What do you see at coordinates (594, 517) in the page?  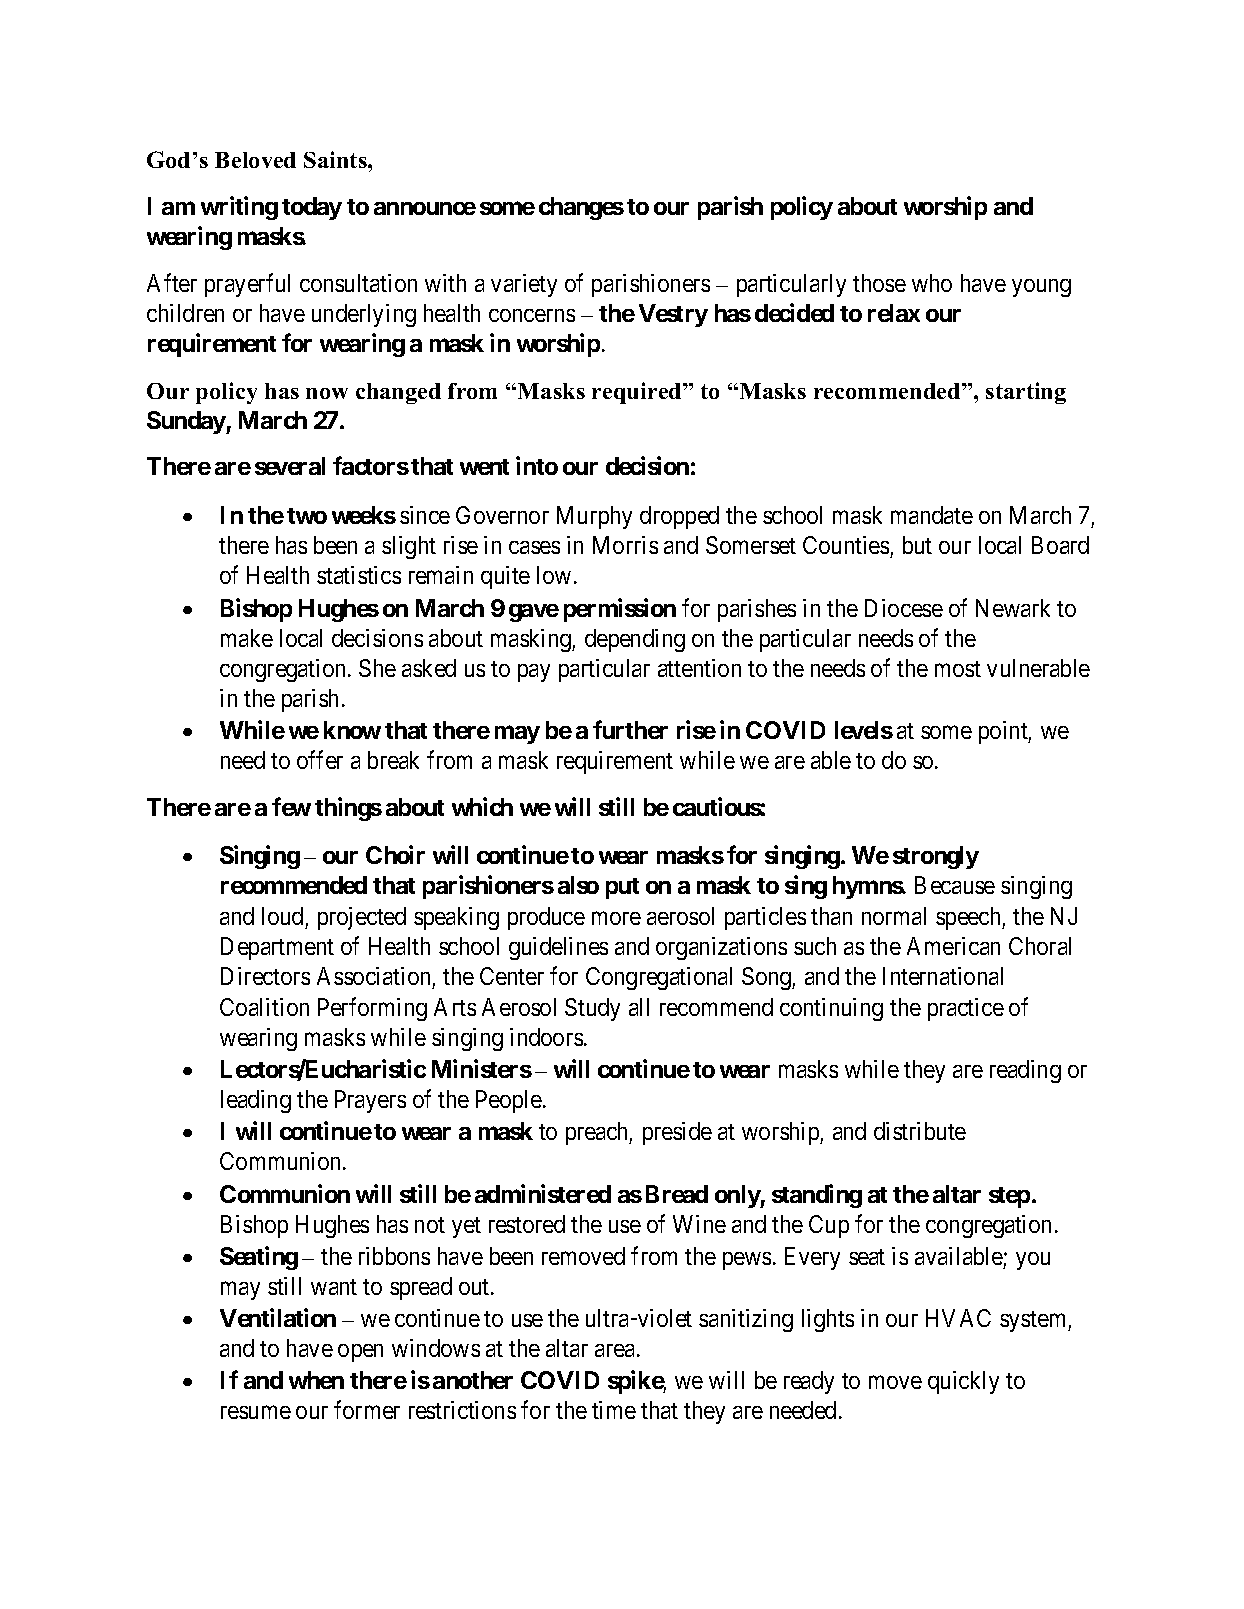 I see `Murphy` at bounding box center [594, 517].
